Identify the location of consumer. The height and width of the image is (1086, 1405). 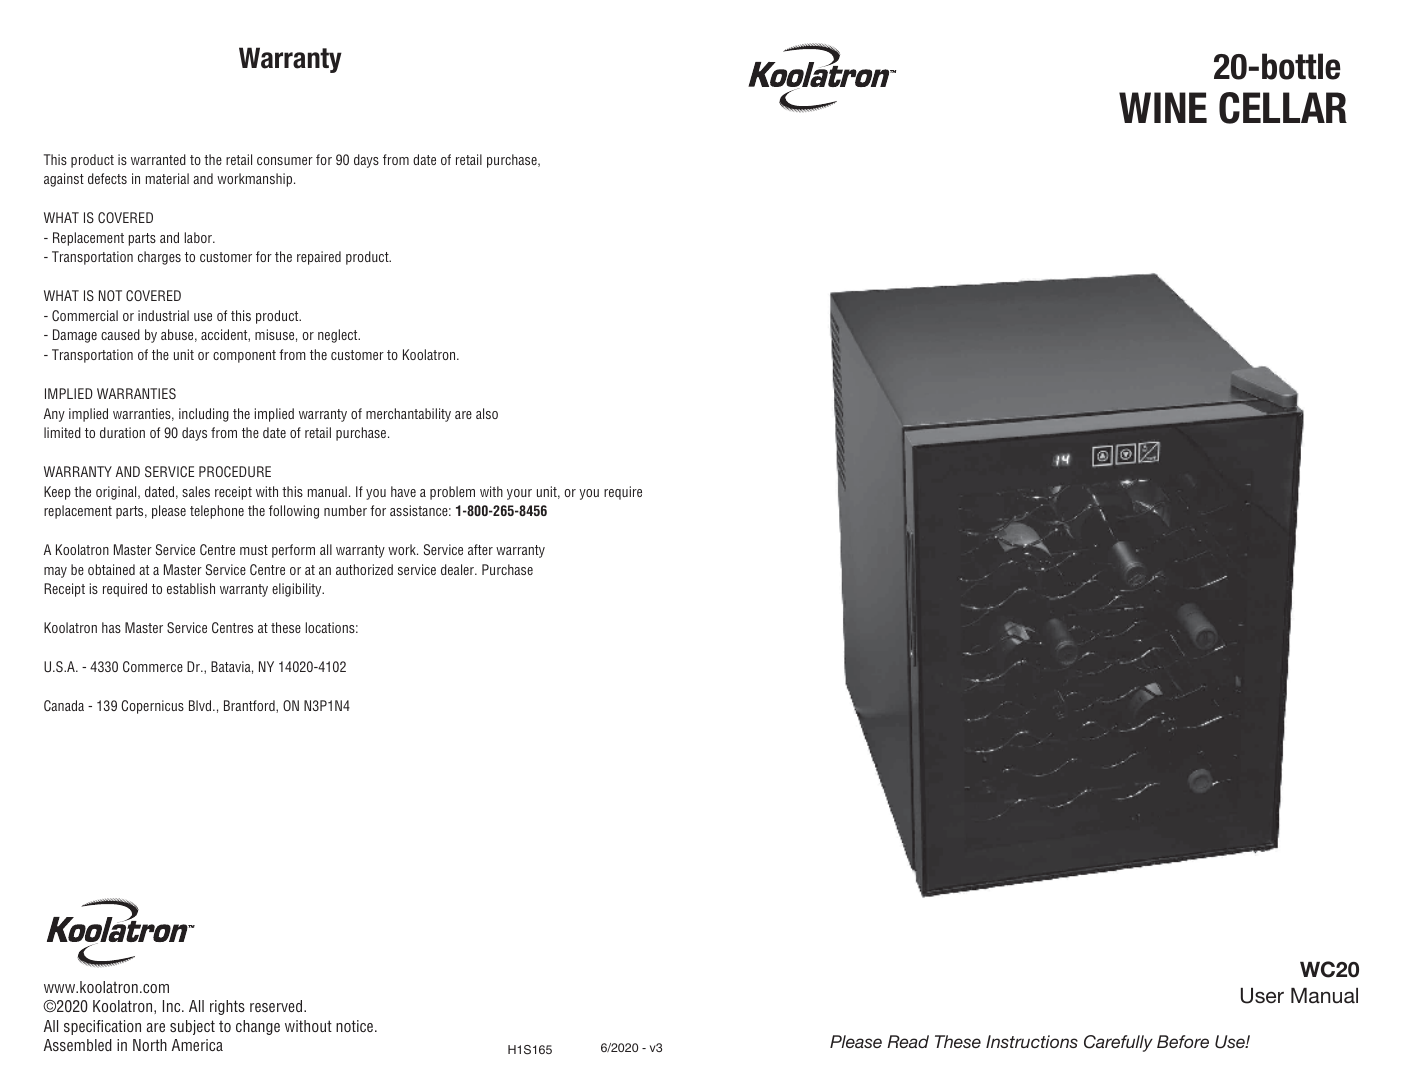
(285, 161).
